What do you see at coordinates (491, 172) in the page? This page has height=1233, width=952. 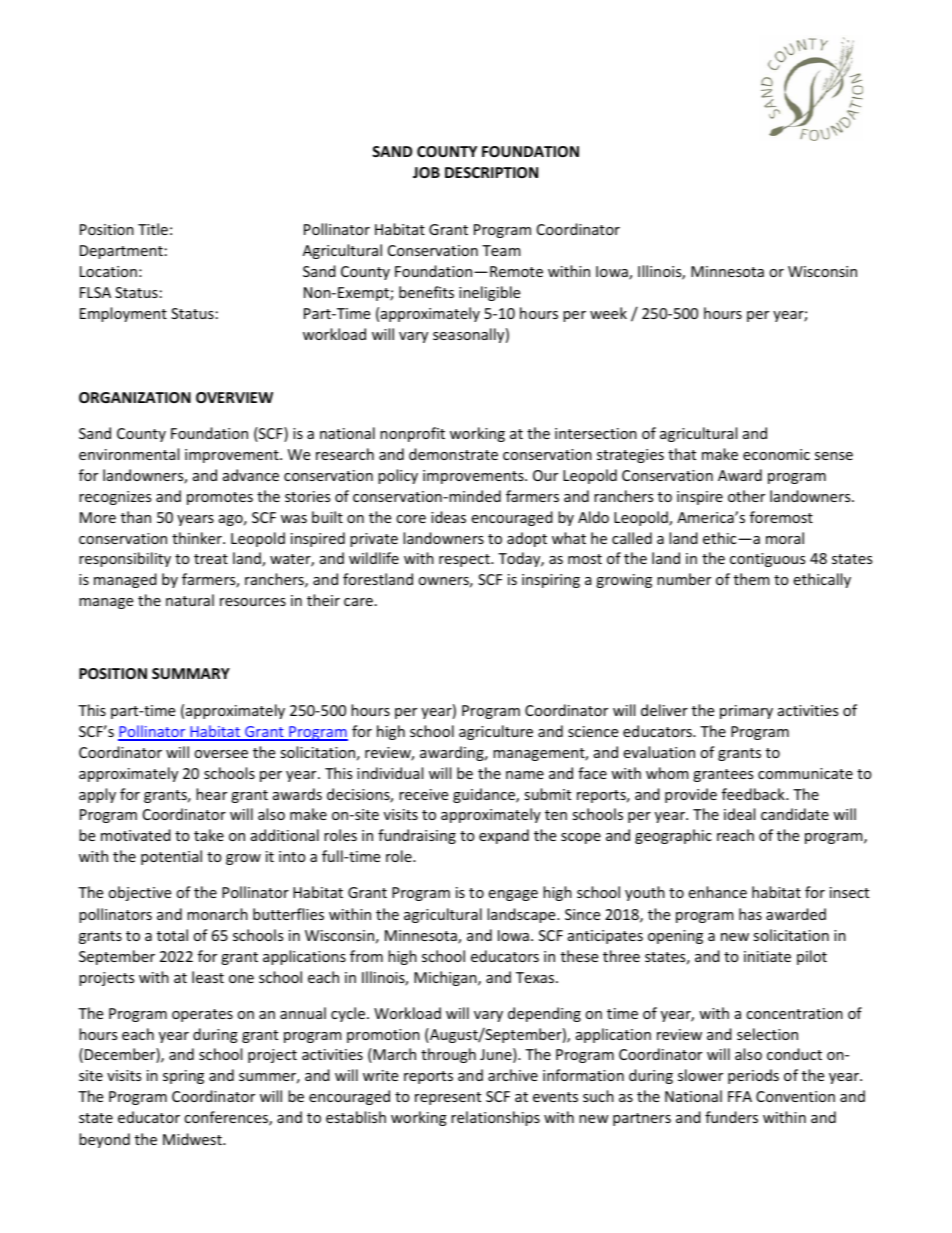 I see `DESCRIPTION` at bounding box center [491, 172].
